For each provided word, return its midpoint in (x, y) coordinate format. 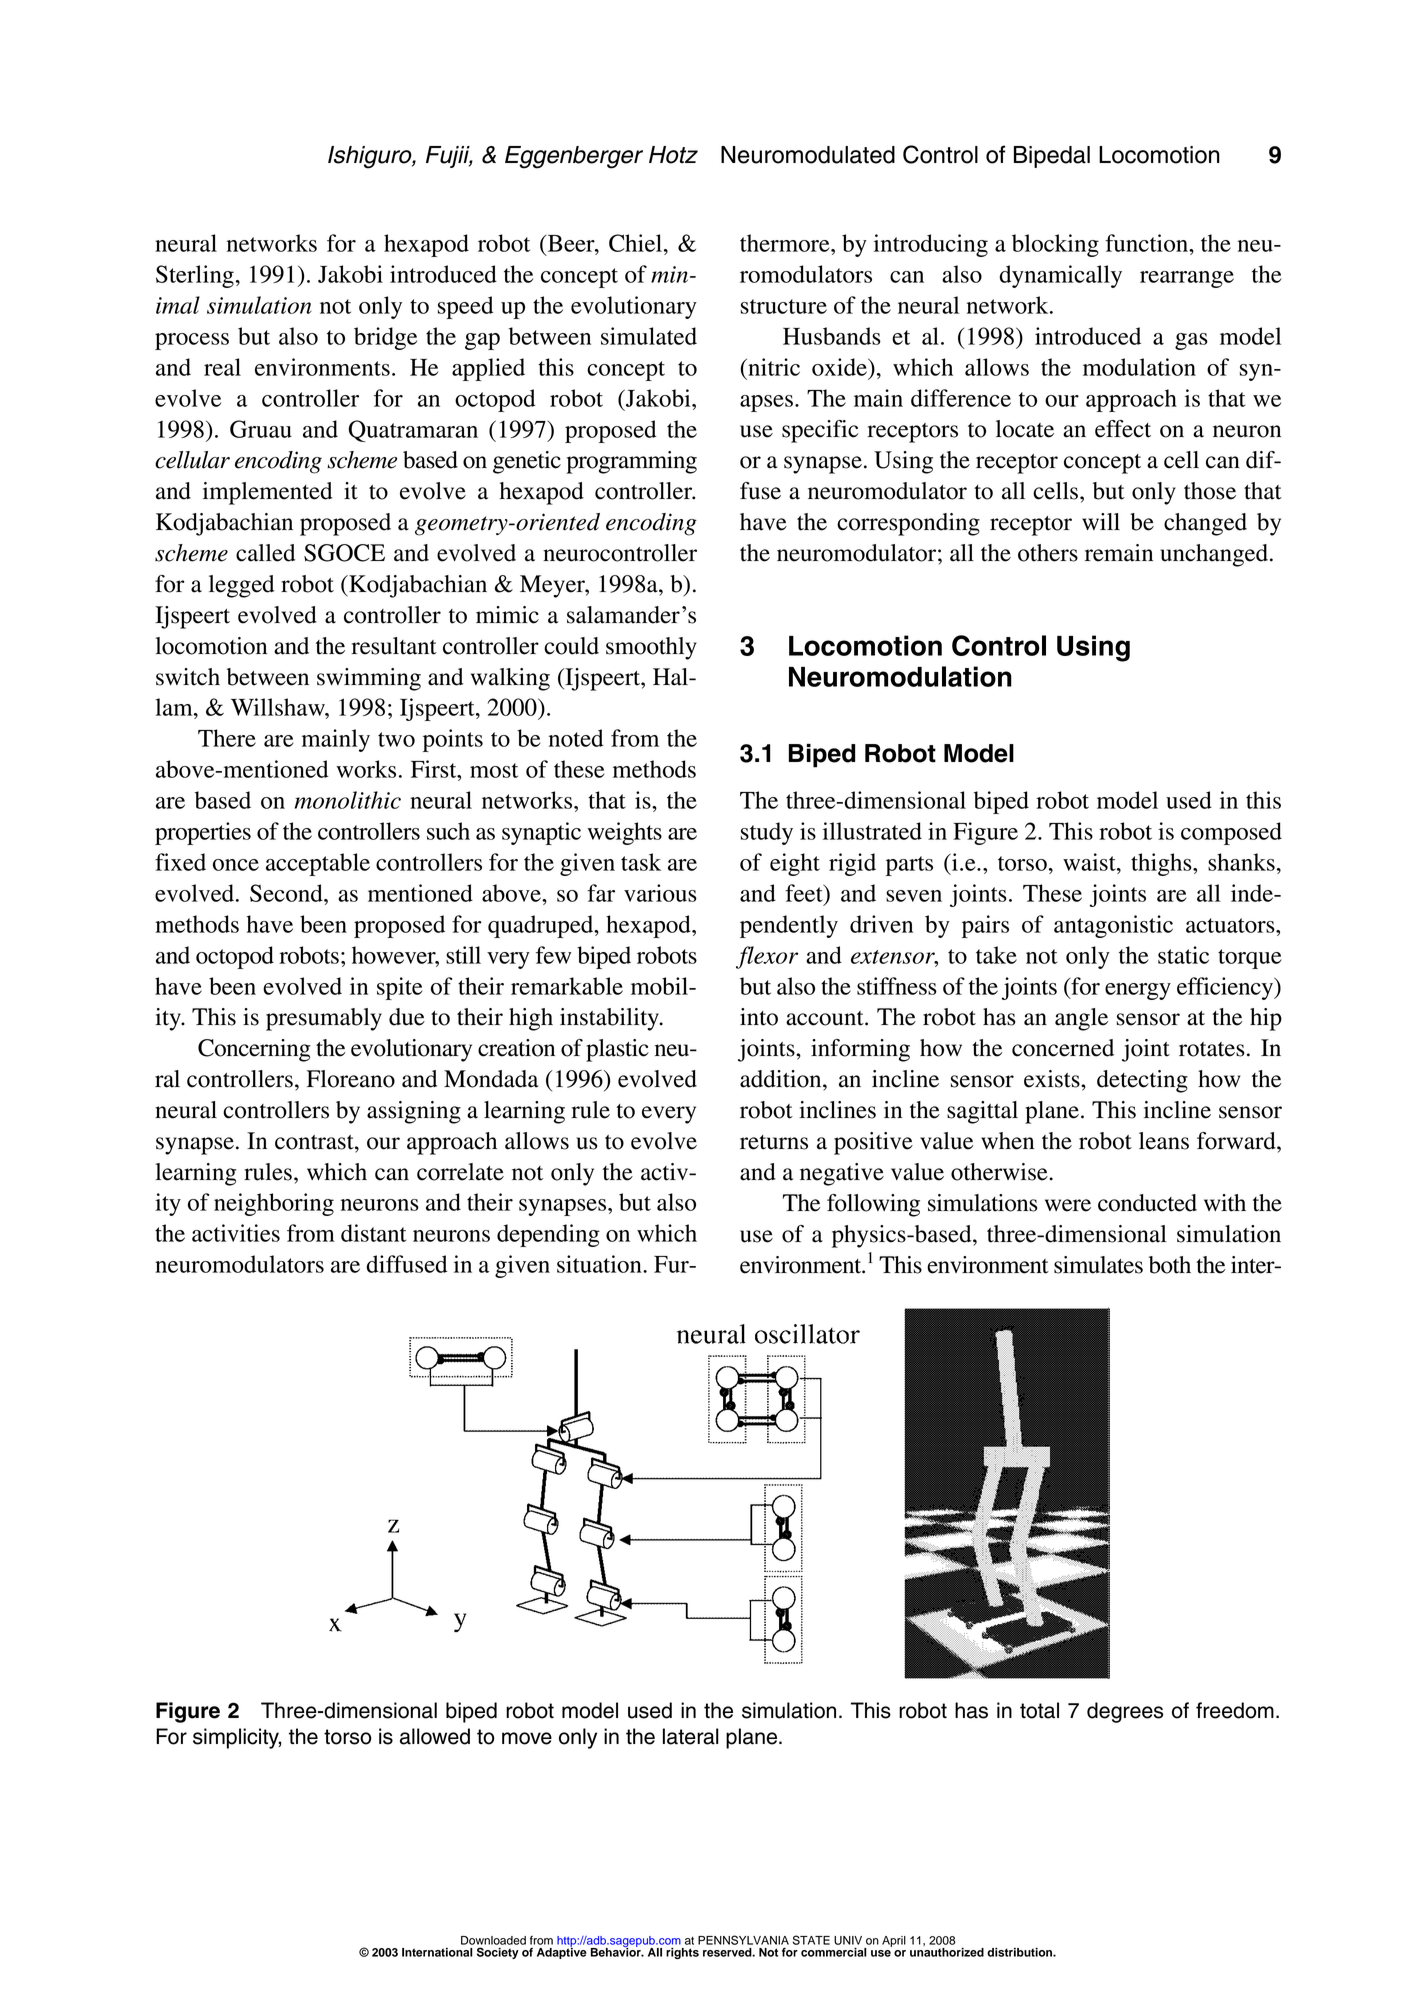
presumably (324, 1019)
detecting (1142, 1081)
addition (782, 1079)
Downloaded (493, 1940)
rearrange (1187, 279)
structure (784, 306)
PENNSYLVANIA (743, 1940)
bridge (385, 338)
